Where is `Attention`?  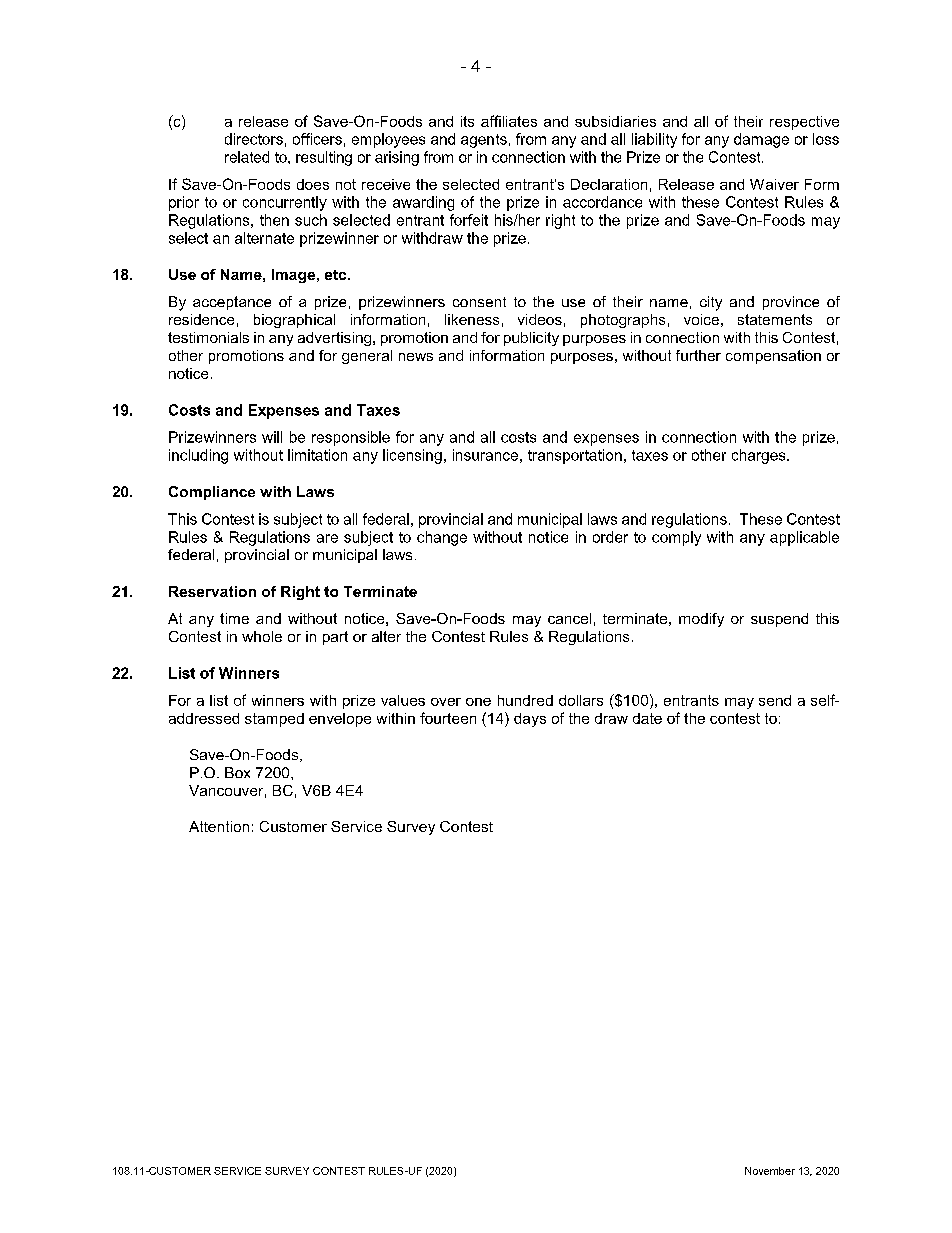 Attention is located at coordinates (219, 826).
